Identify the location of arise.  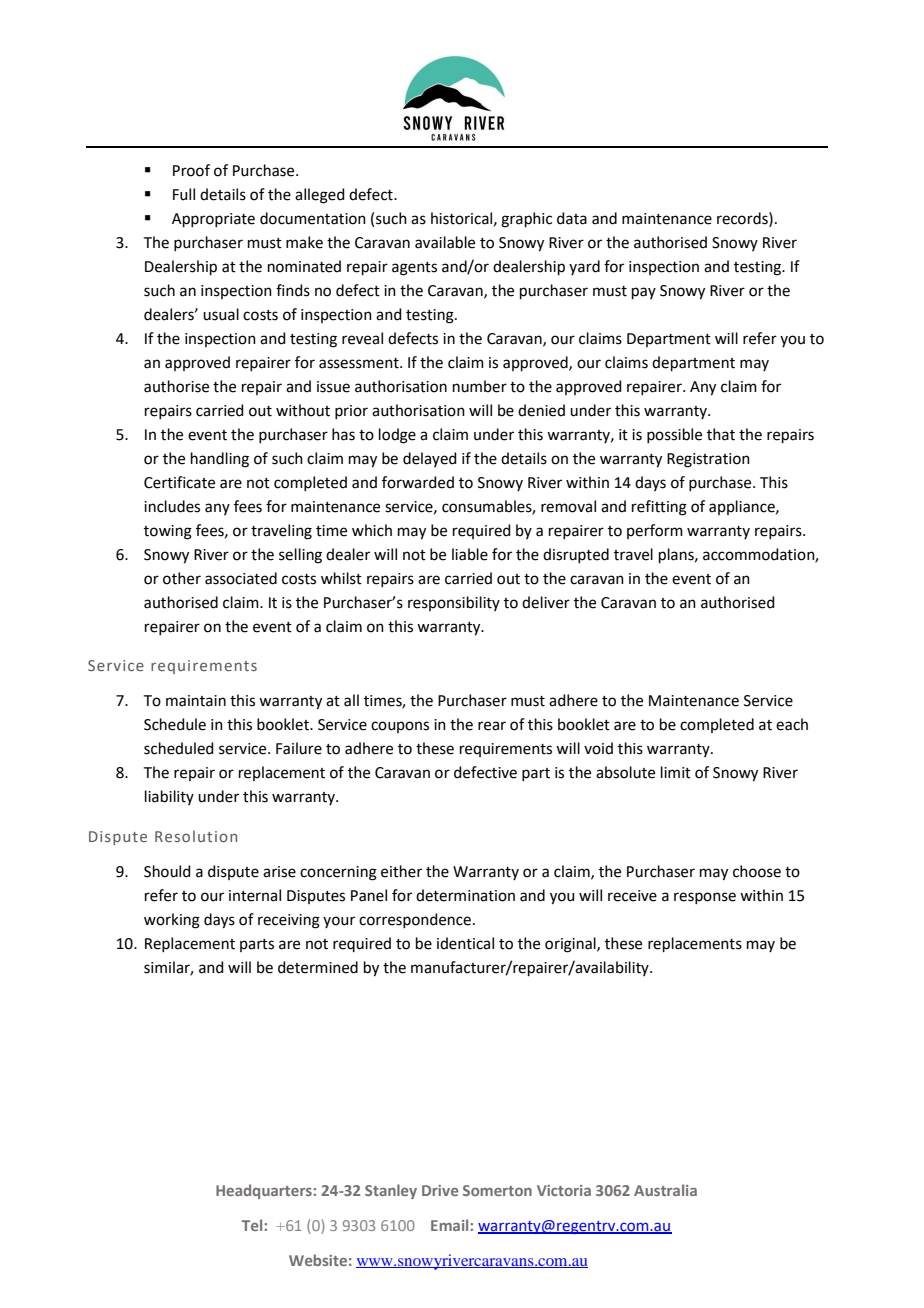
(279, 872).
